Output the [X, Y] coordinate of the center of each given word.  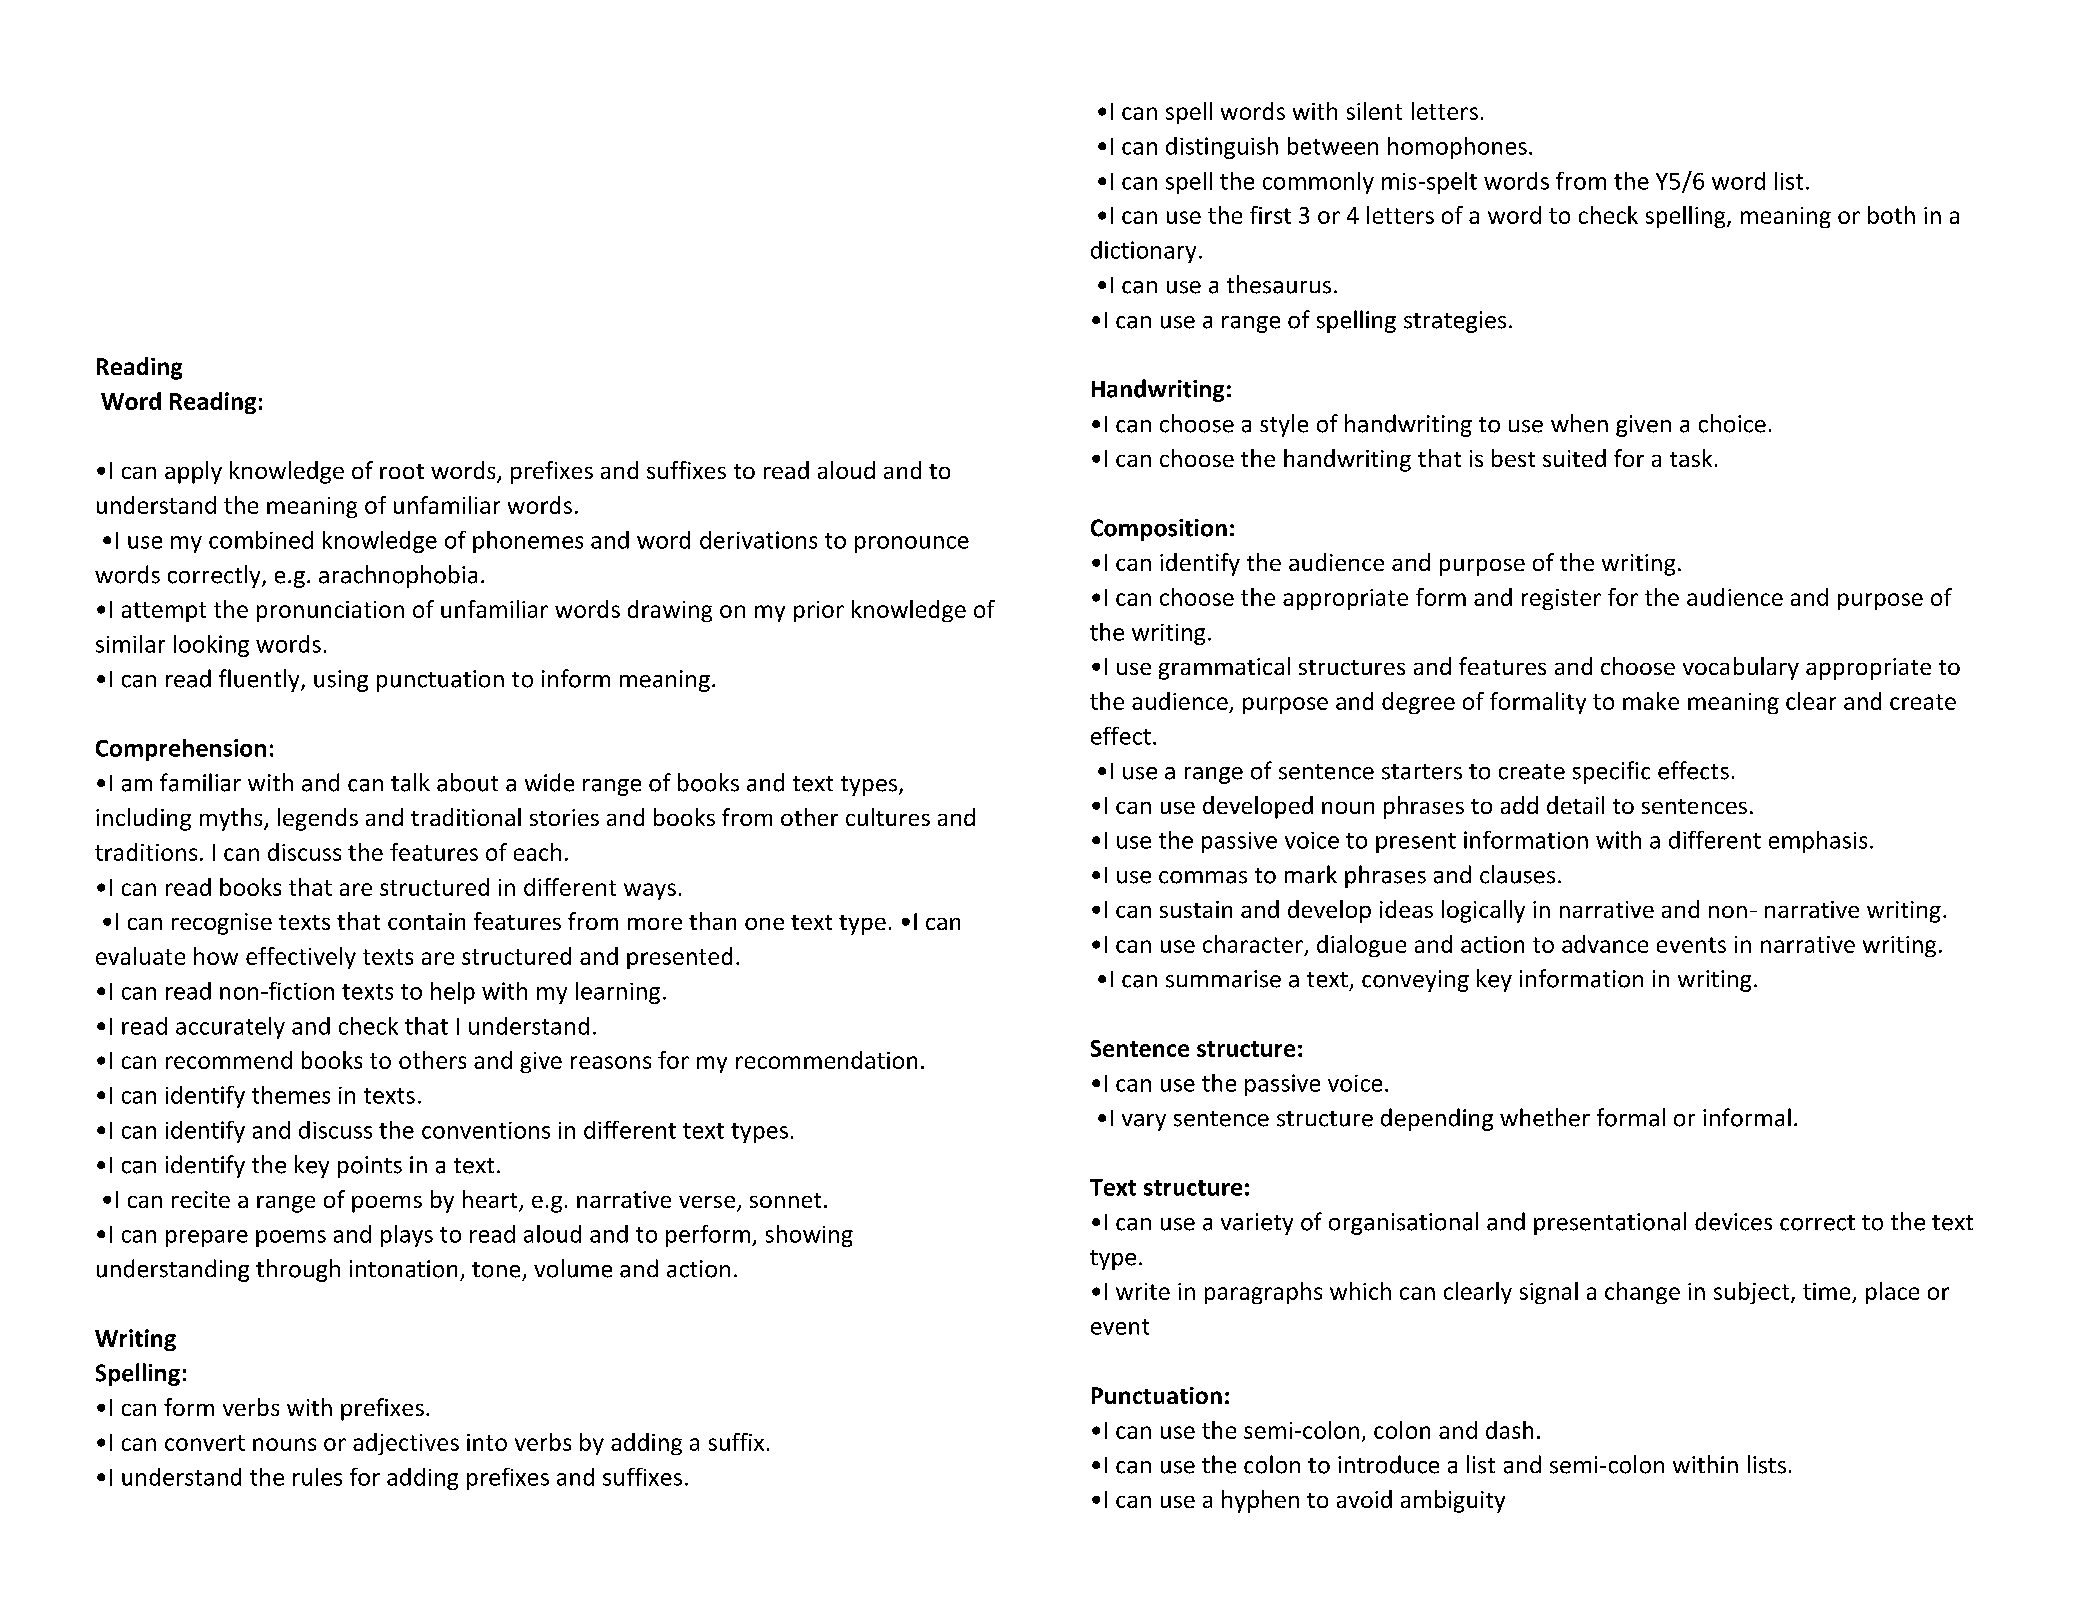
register [1561, 599]
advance [1605, 944]
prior [819, 611]
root [402, 471]
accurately [230, 1028]
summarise [1223, 979]
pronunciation [330, 611]
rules [317, 1477]
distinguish [1222, 148]
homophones [1457, 148]
